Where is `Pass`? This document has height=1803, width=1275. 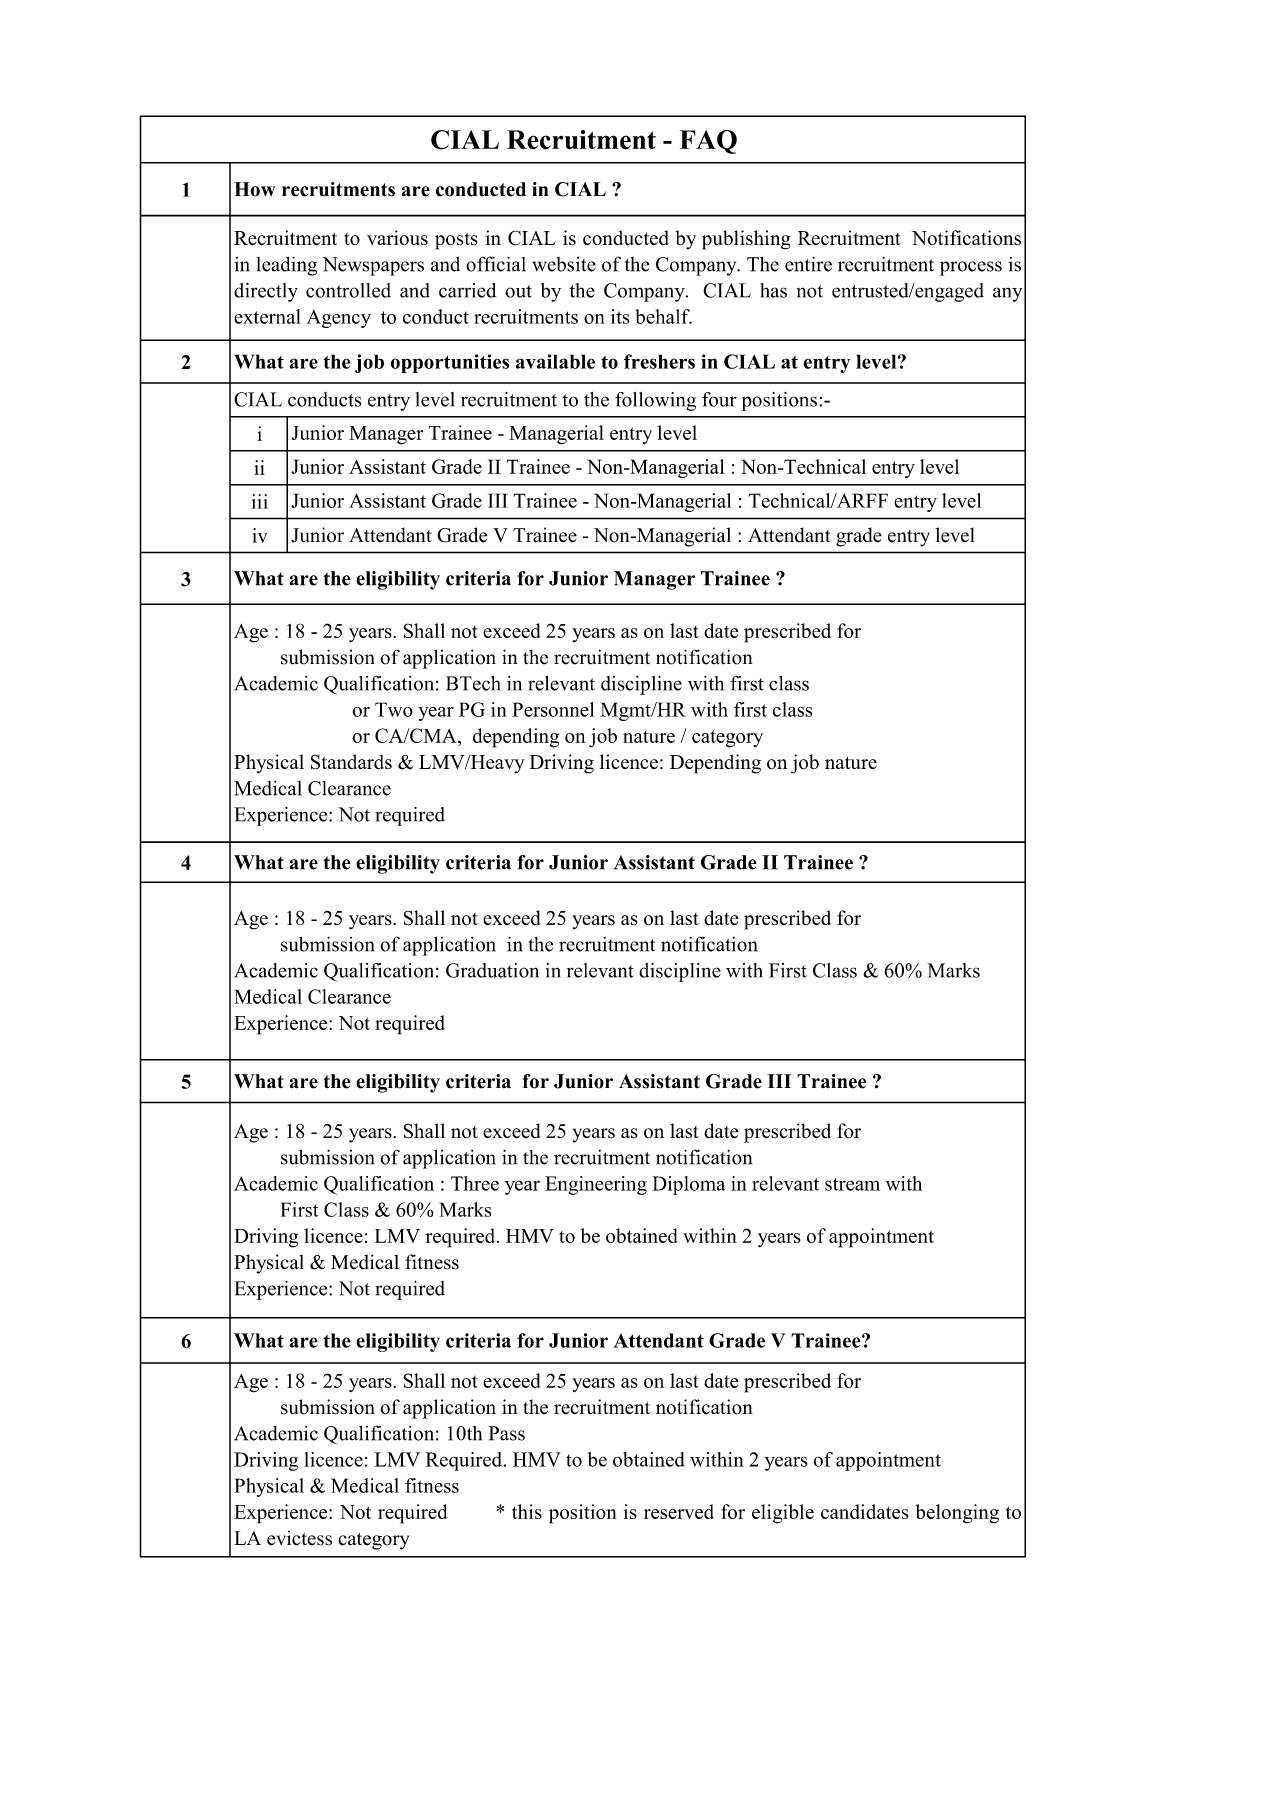
Pass is located at coordinates (506, 1433).
